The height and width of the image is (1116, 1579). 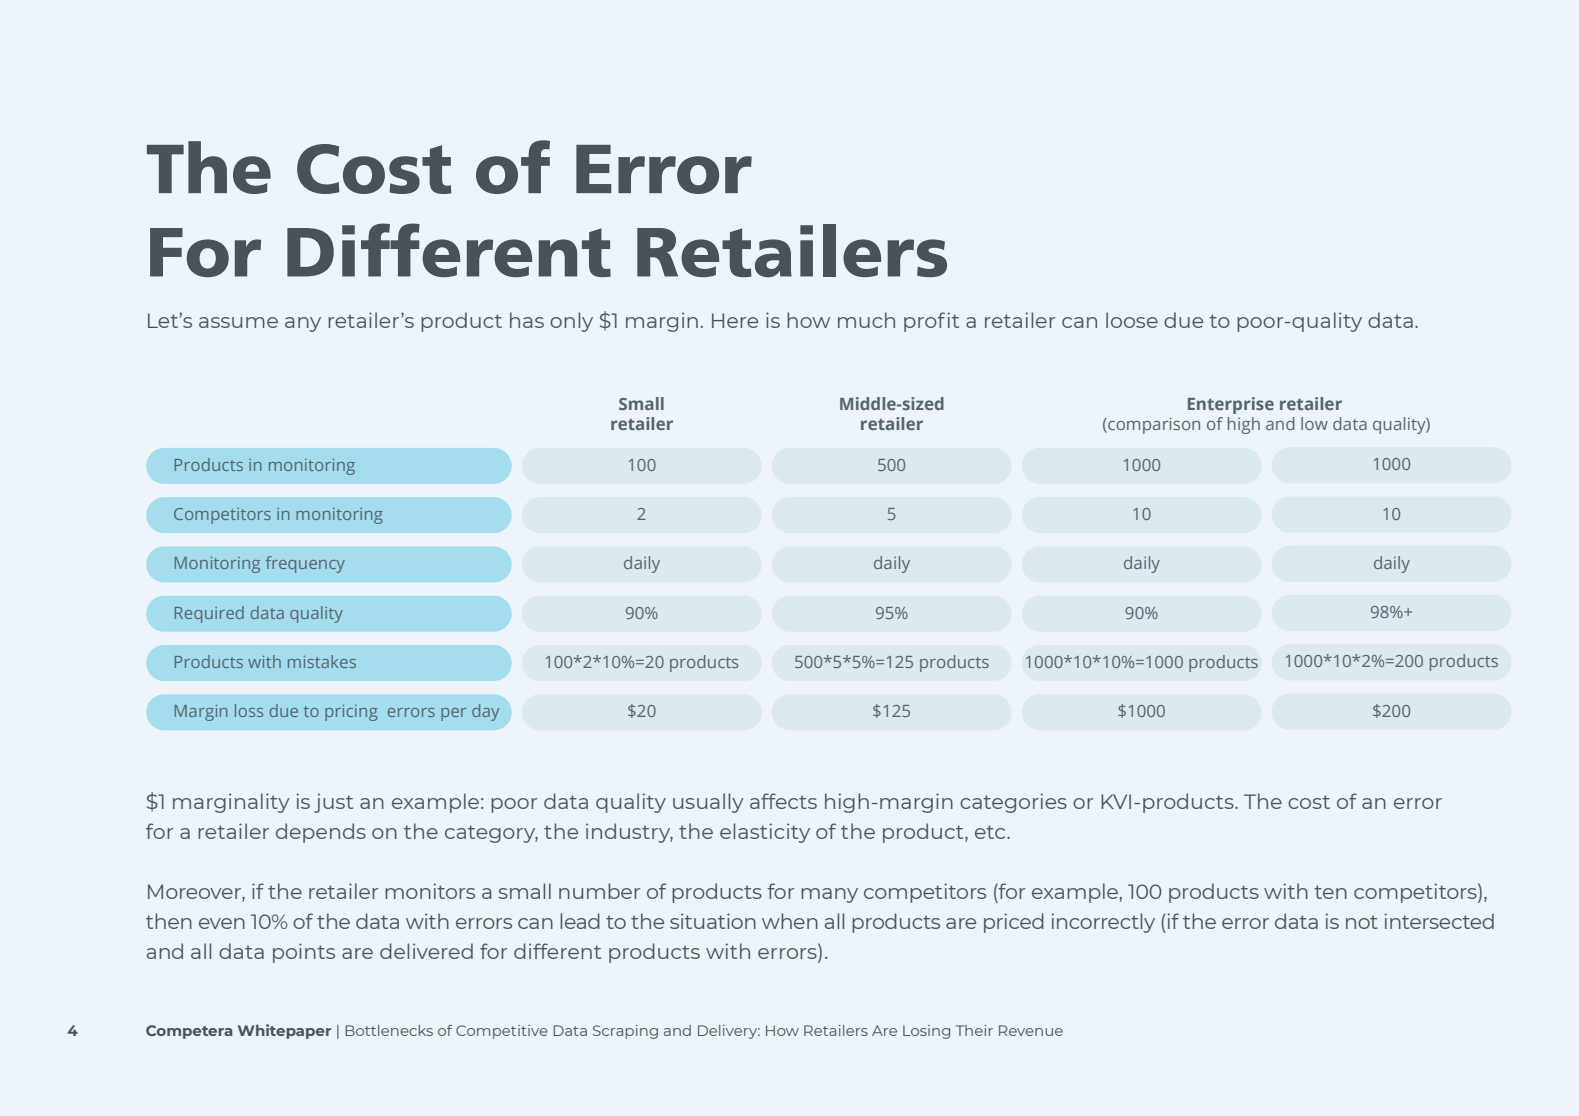 I want to click on affects, so click(x=783, y=801).
